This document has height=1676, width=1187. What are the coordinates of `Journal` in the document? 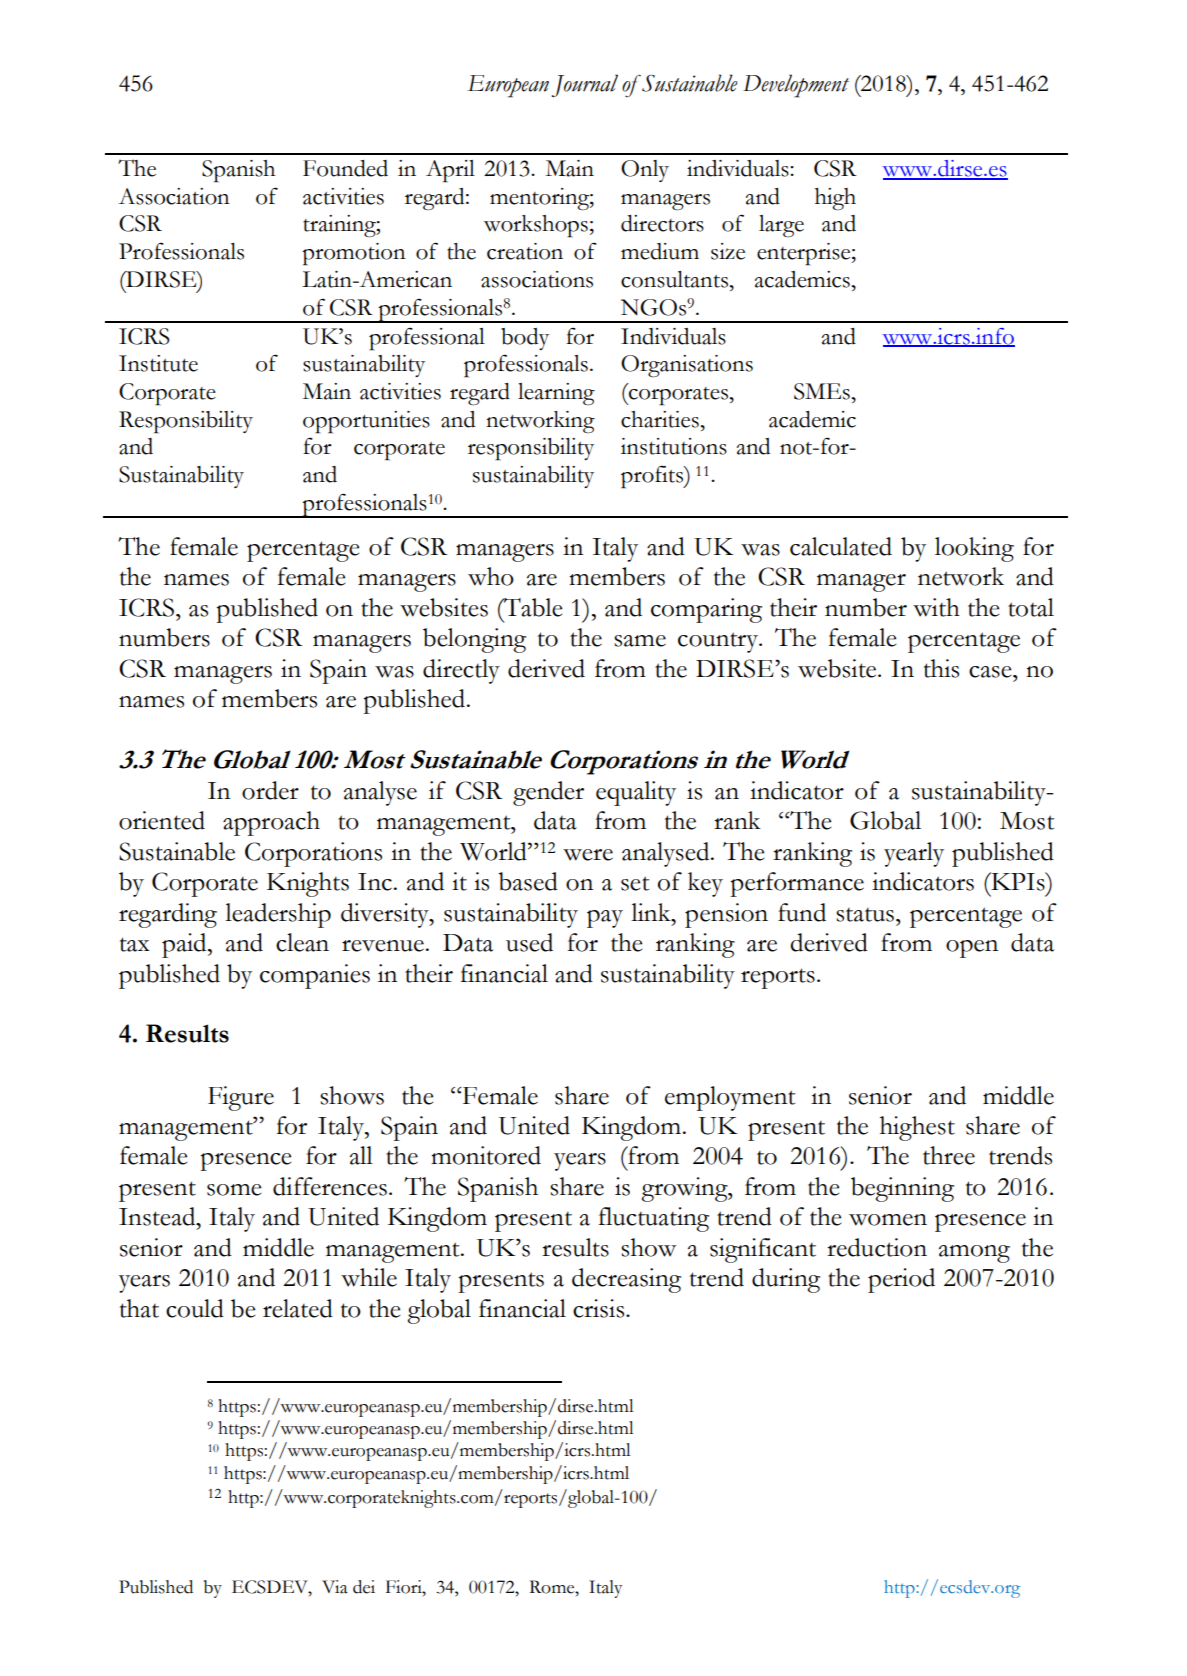 It's located at (585, 85).
